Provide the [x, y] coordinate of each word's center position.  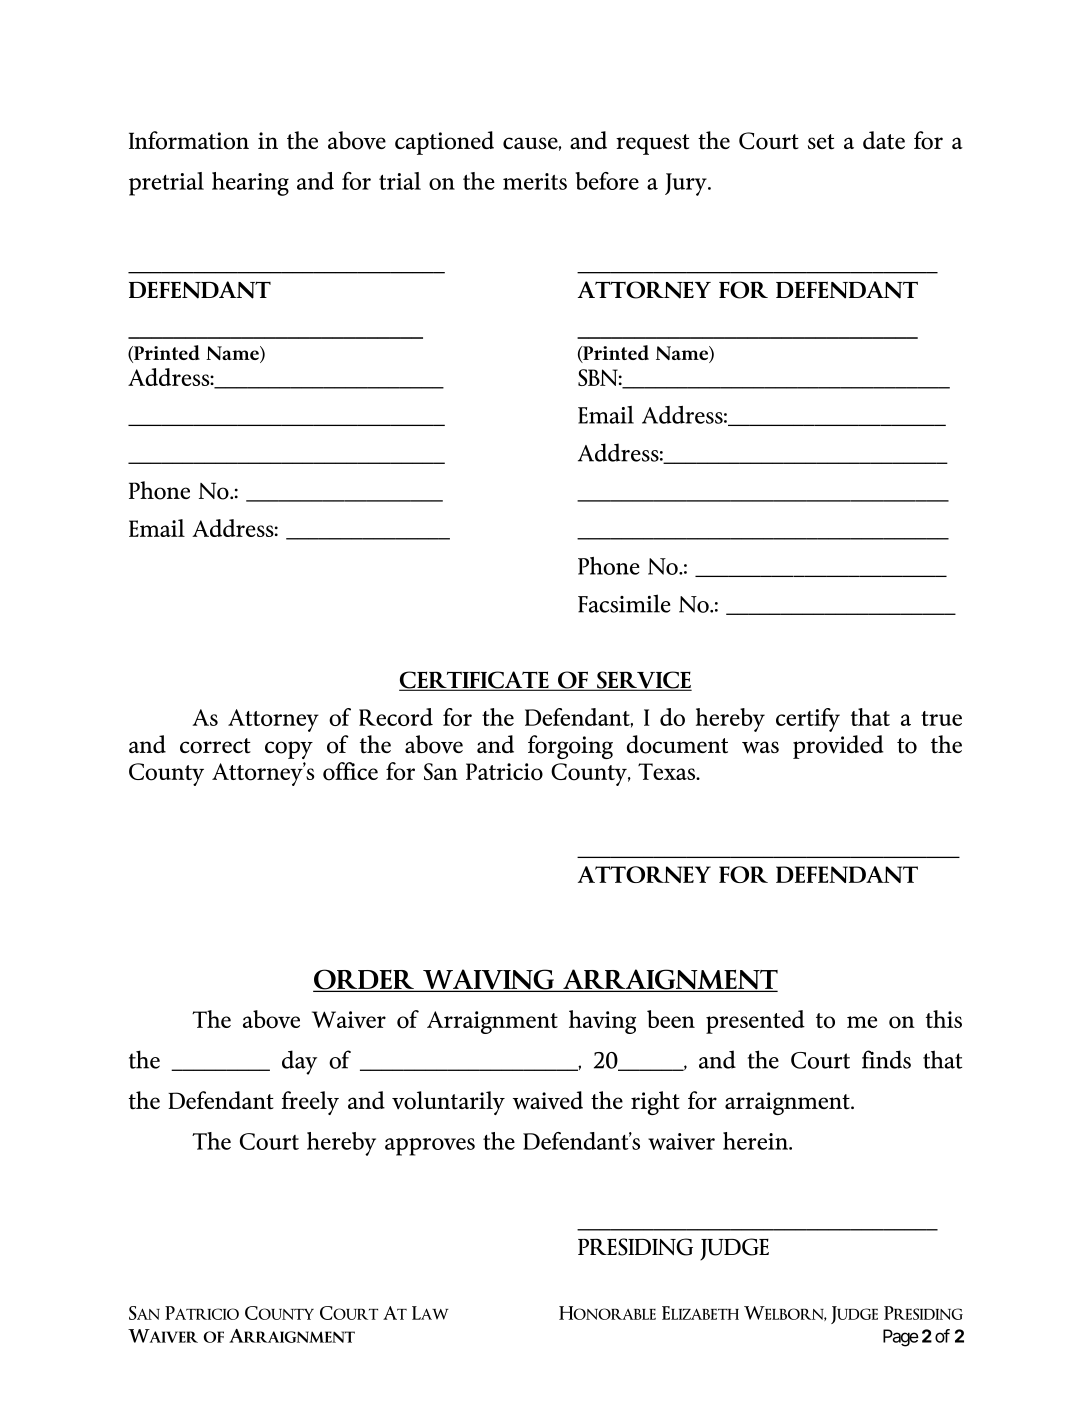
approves [430, 1147]
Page [901, 1338]
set [821, 142]
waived [548, 1100]
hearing [250, 184]
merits [535, 181]
